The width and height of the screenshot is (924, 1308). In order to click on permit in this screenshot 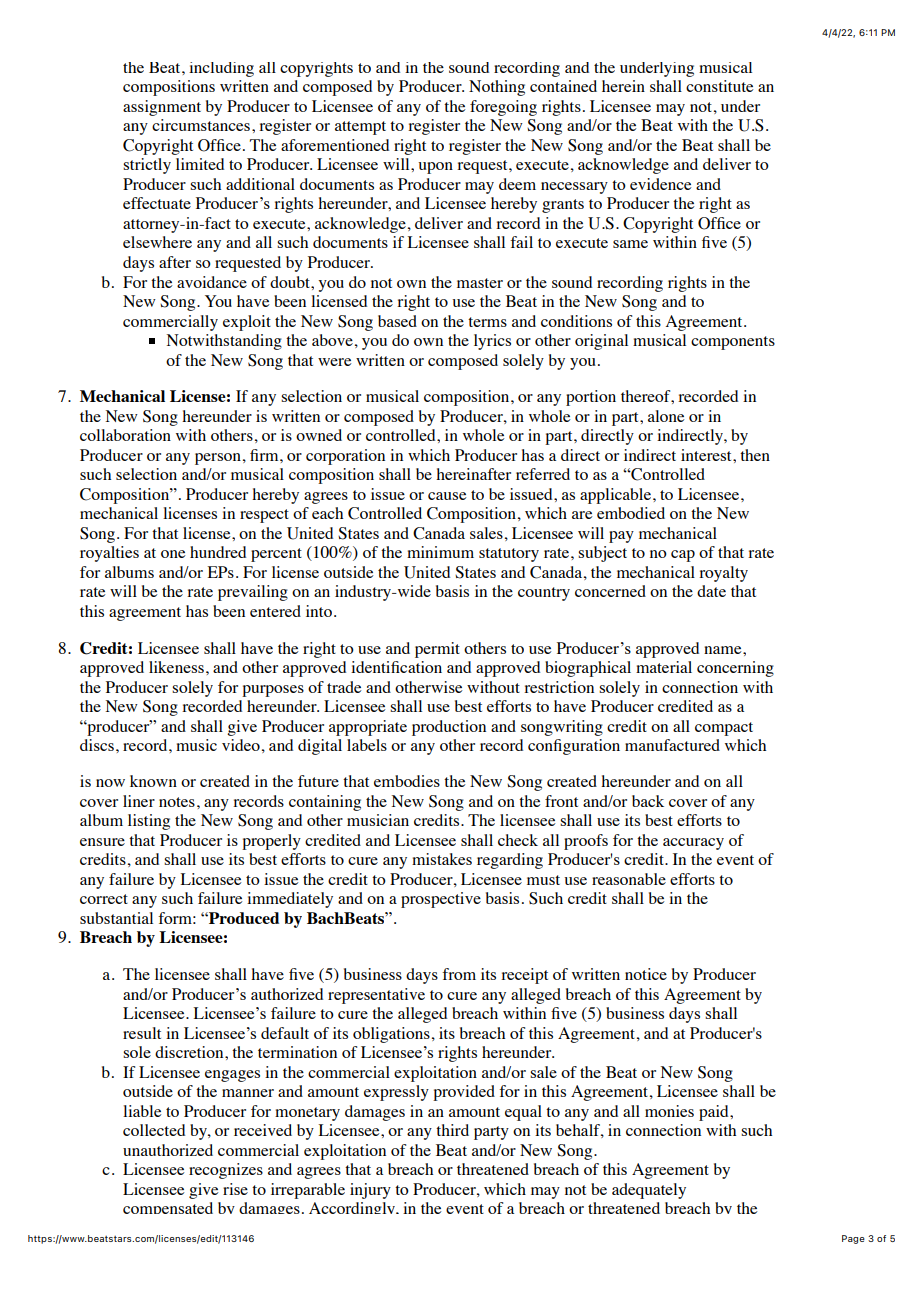, I will do `click(437, 650)`.
